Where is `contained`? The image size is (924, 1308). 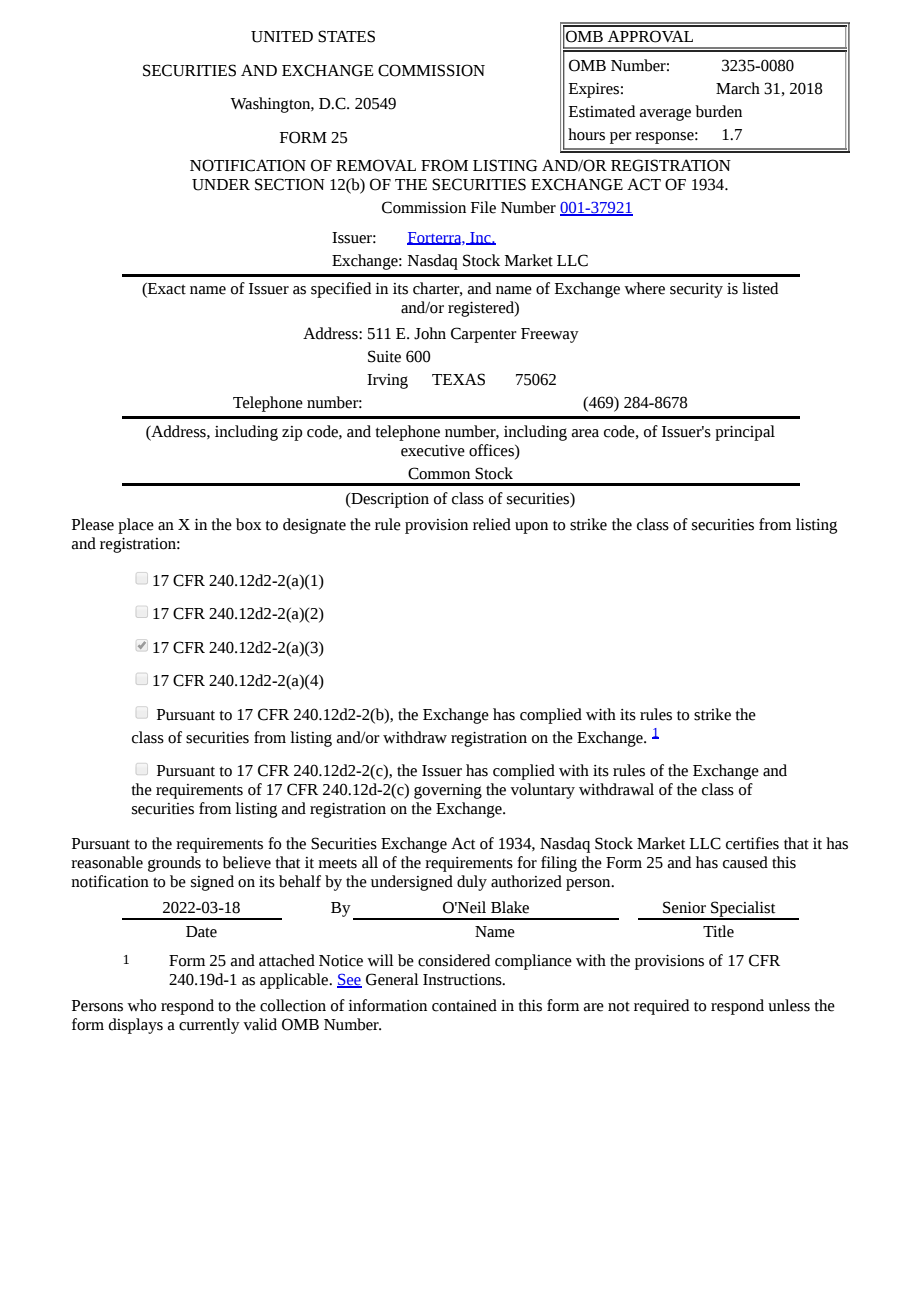
contained is located at coordinates (464, 1005).
